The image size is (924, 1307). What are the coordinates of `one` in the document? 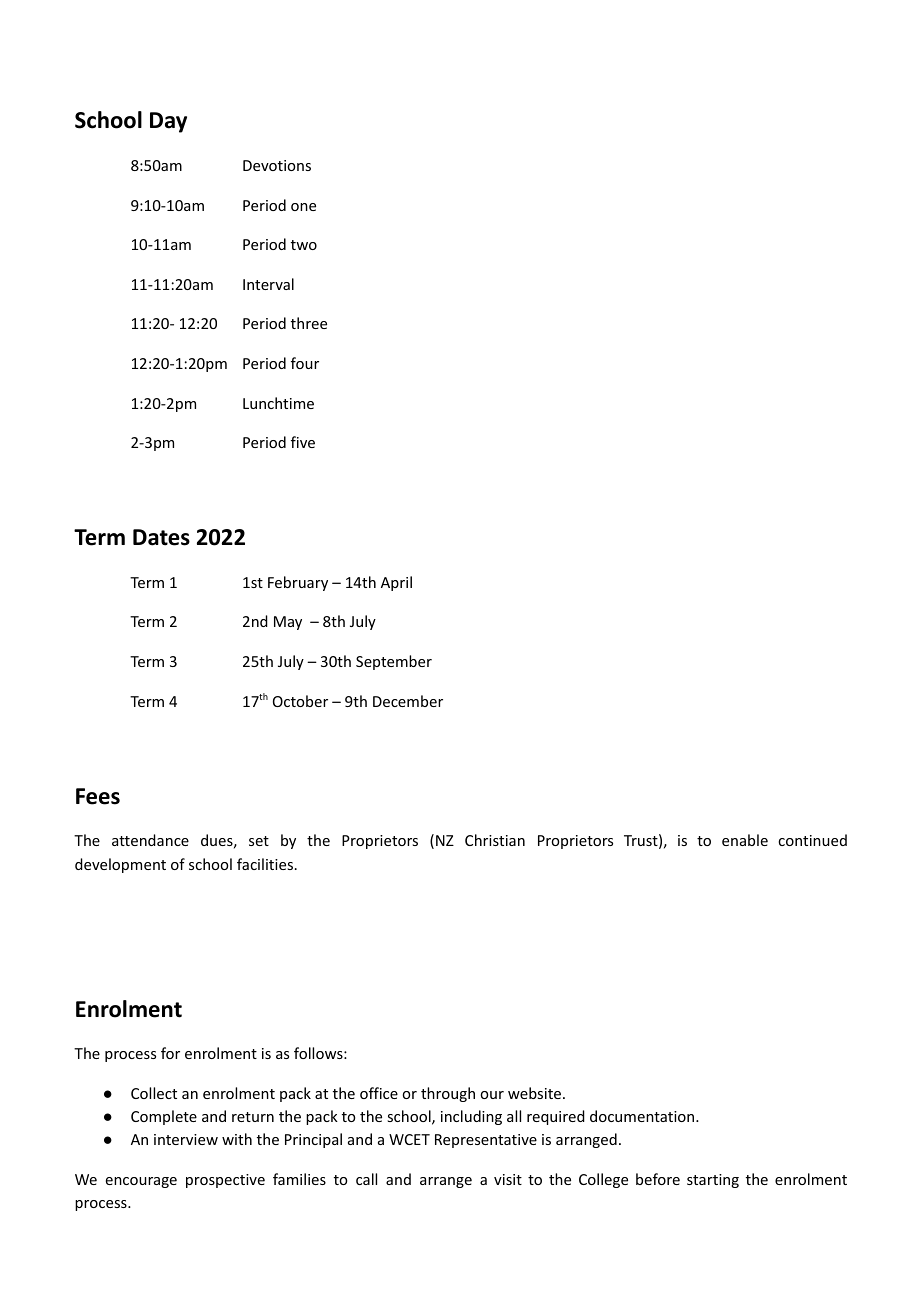 It's located at (303, 207).
